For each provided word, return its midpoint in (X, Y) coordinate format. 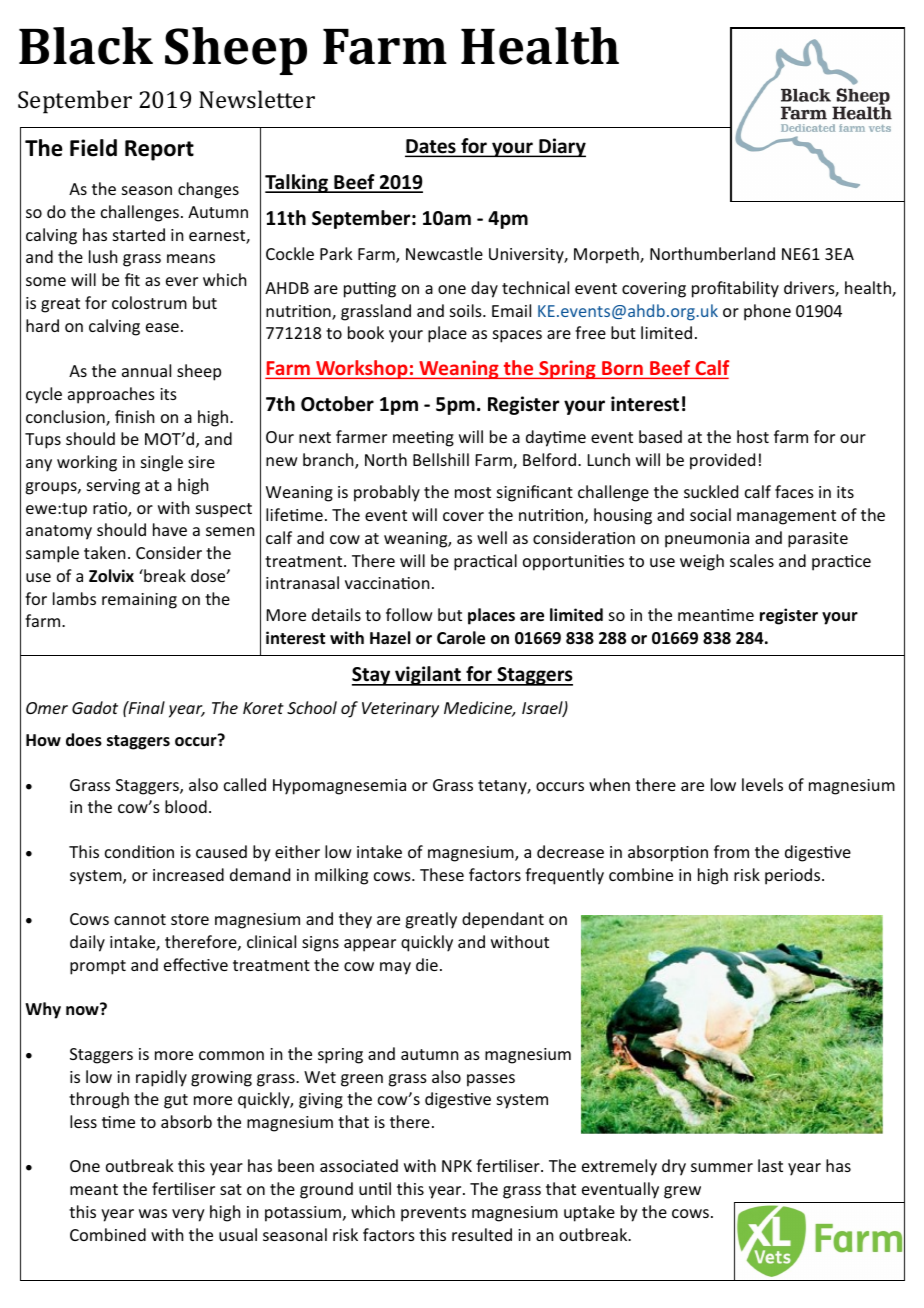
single (162, 463)
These (442, 874)
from (731, 851)
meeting (423, 439)
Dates (431, 147)
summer (722, 1167)
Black (86, 46)
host (753, 436)
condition (139, 851)
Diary (561, 147)
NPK (457, 1166)
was (153, 1213)
